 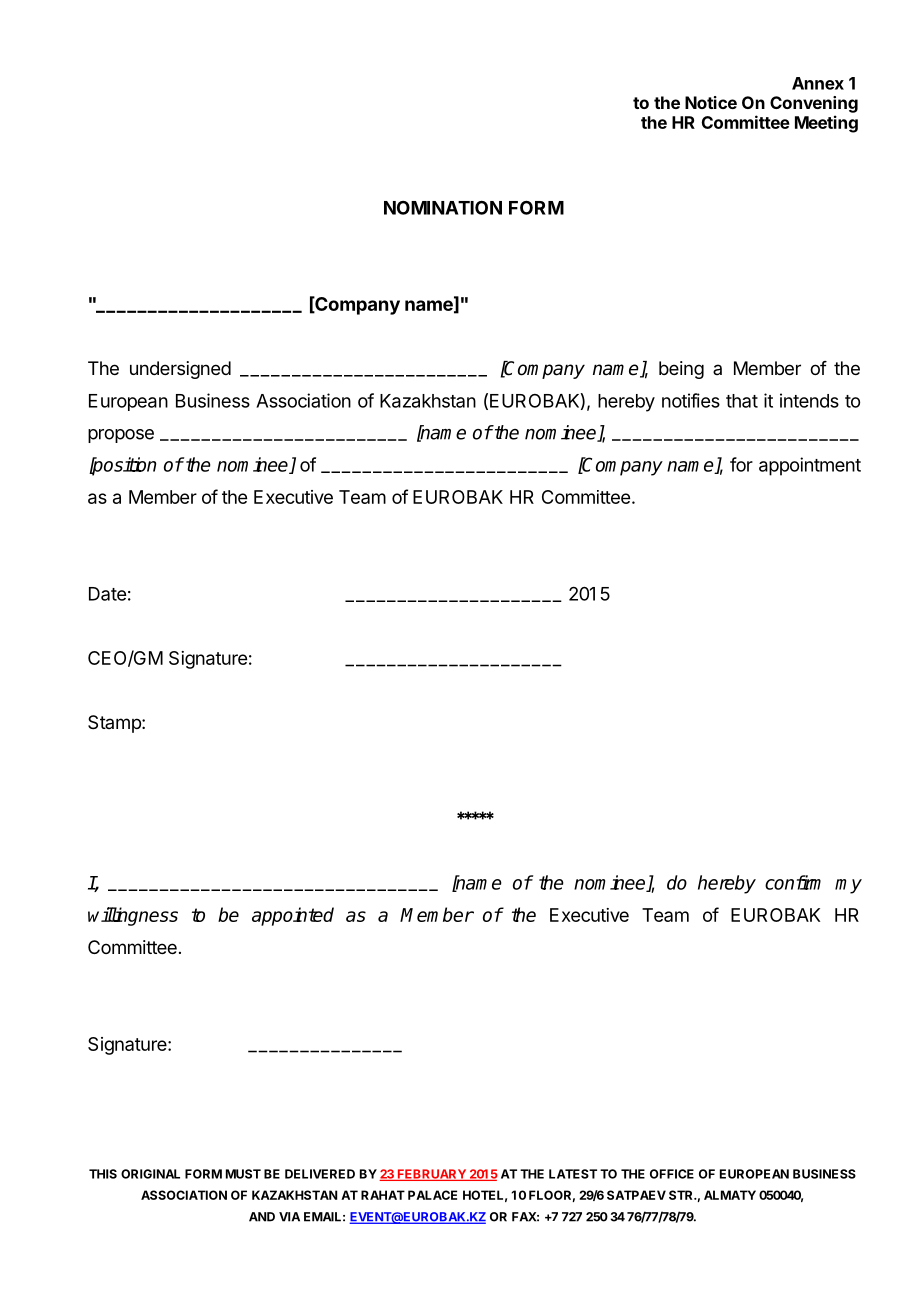 I want to click on Convening, so click(x=814, y=104).
